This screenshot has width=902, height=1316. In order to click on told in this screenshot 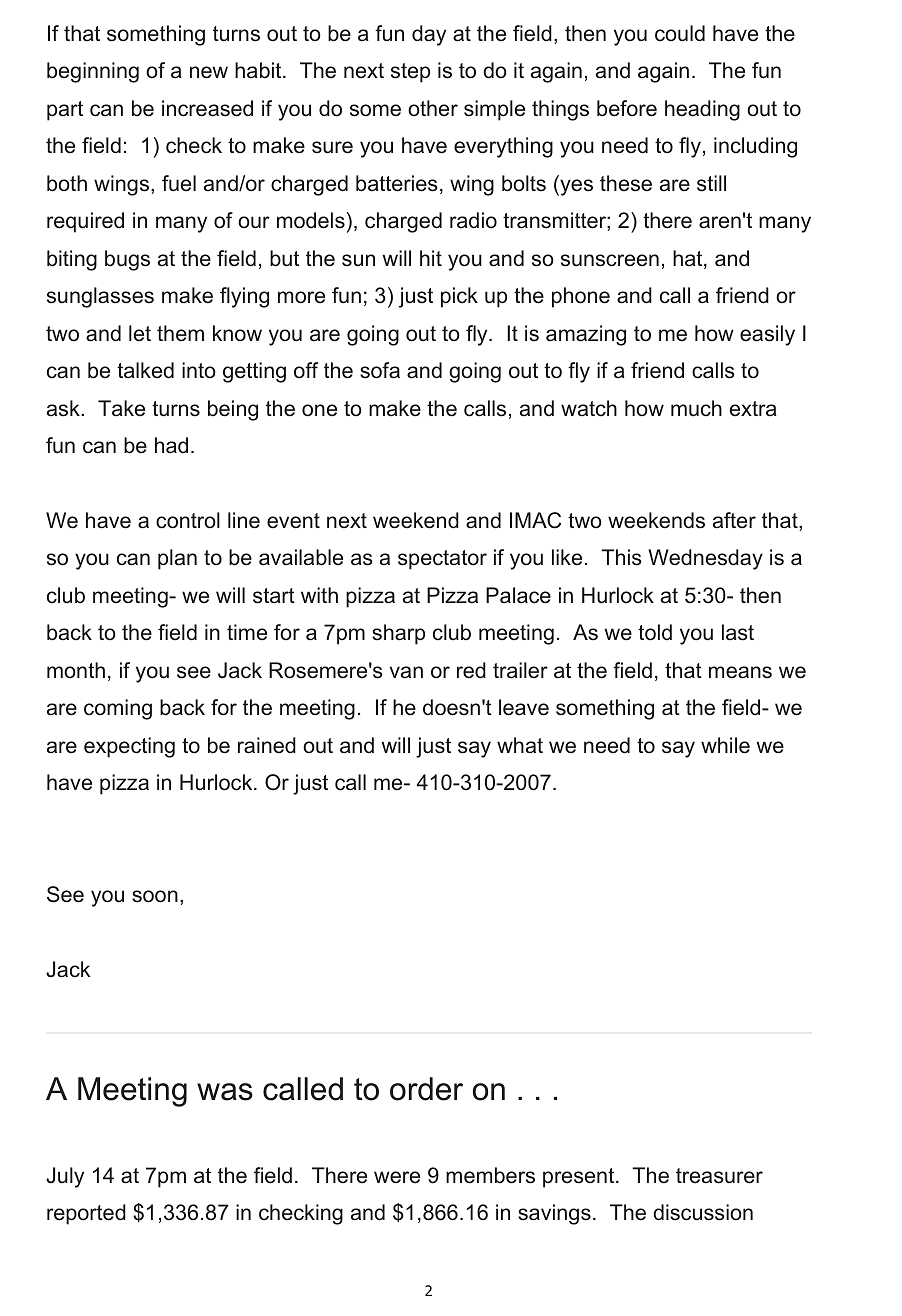, I will do `click(655, 632)`.
